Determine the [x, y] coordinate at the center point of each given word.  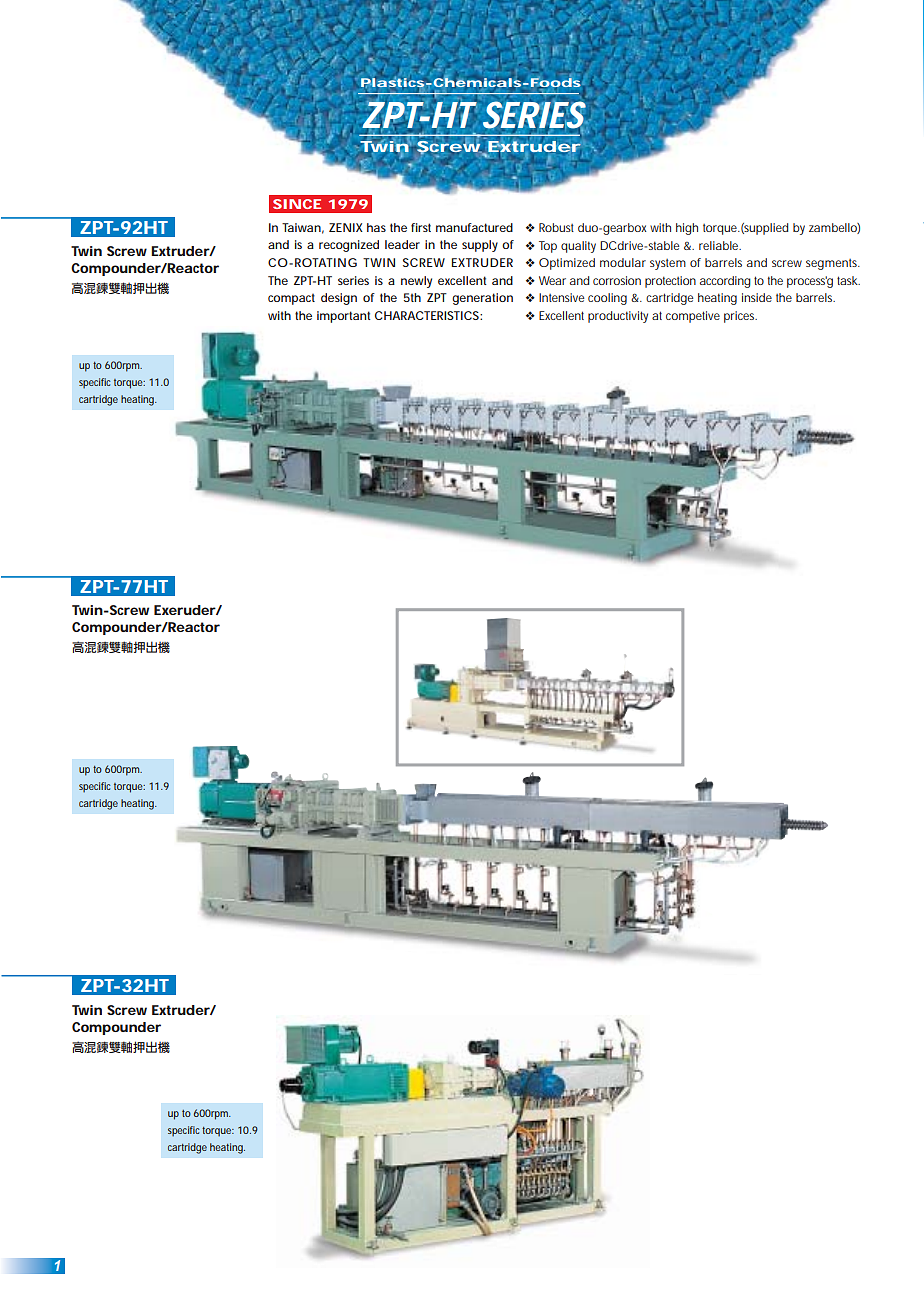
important [344, 317]
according [725, 282]
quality [578, 247]
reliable [720, 245]
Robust [556, 227]
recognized [349, 246]
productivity [618, 317]
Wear [552, 280]
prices [740, 317]
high [687, 229]
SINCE [297, 204]
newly [416, 282]
